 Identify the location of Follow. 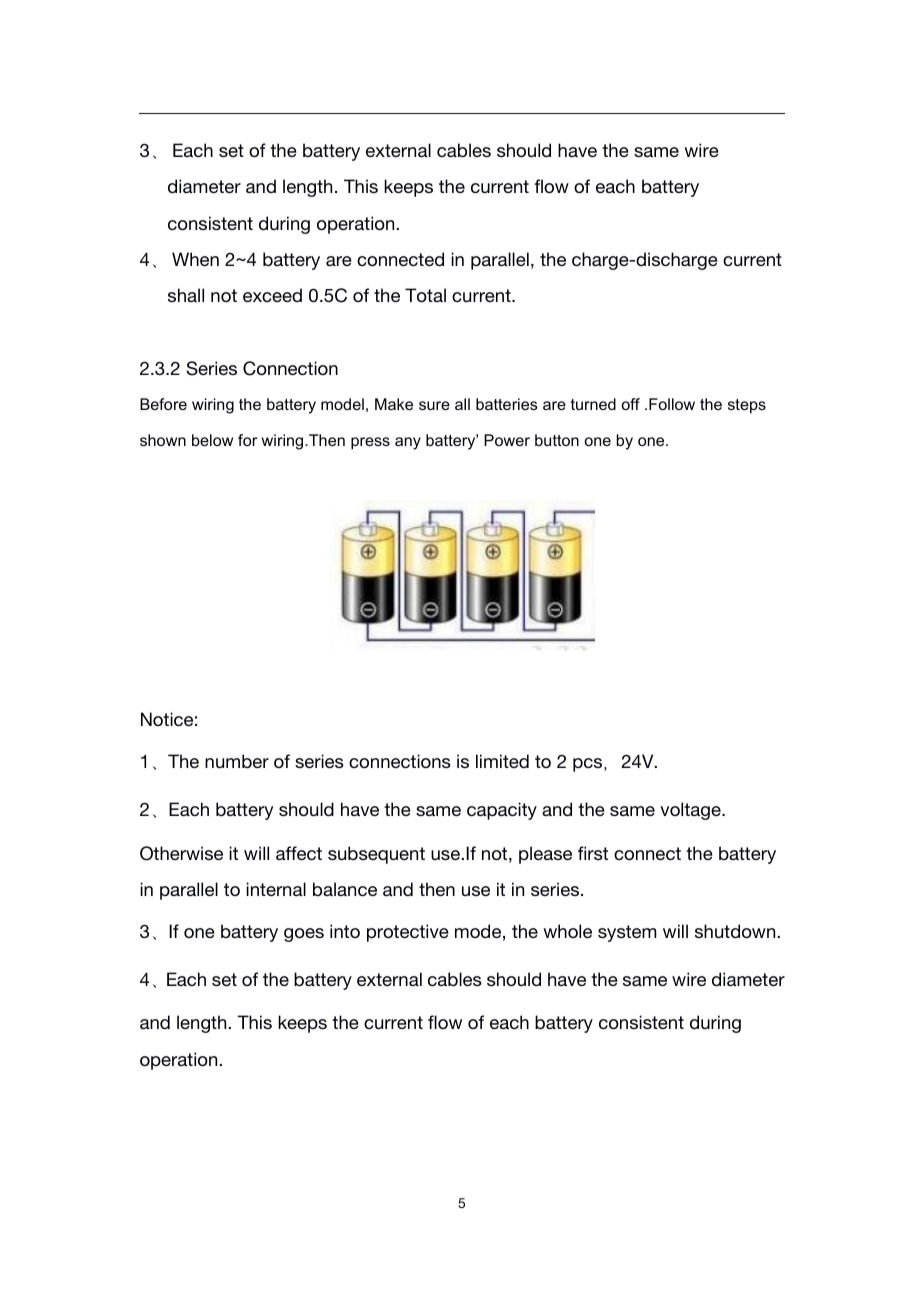
(672, 404).
